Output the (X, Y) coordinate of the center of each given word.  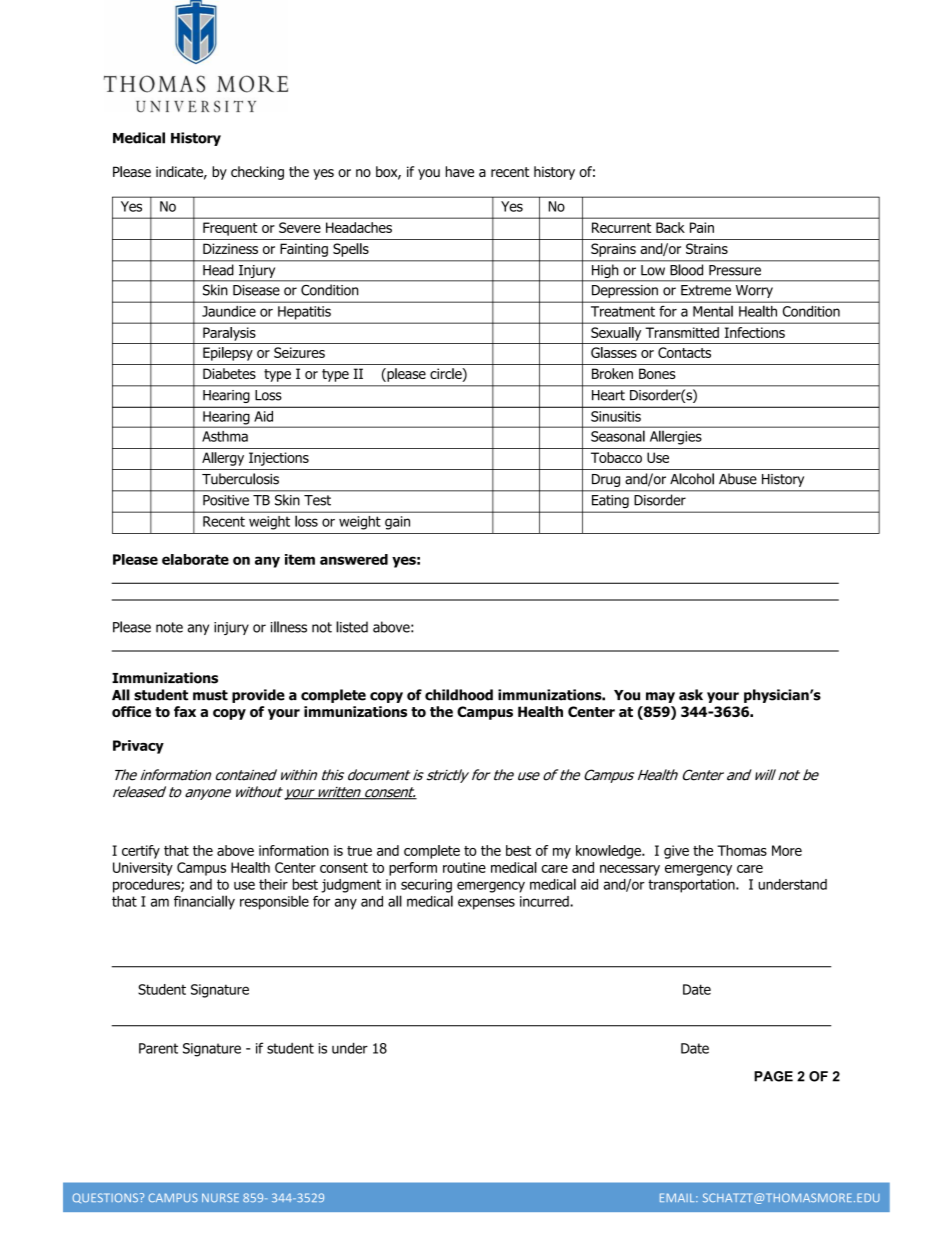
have (460, 171)
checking (257, 173)
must (210, 695)
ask (691, 695)
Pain (702, 227)
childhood (459, 695)
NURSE (220, 1197)
